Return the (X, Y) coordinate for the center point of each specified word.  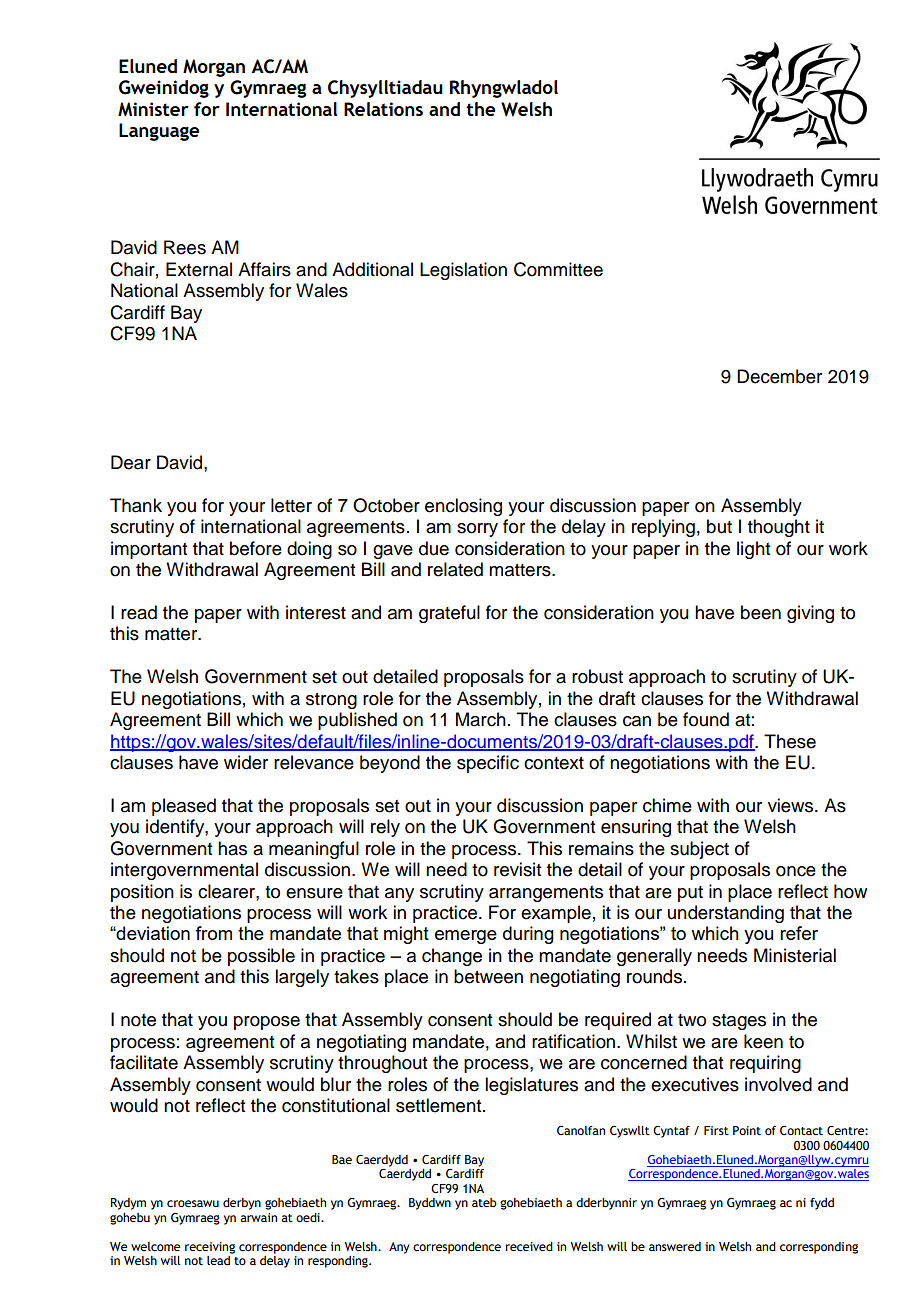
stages (739, 1022)
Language (159, 132)
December (779, 376)
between (488, 976)
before (256, 548)
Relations (383, 109)
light (753, 550)
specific (488, 764)
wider (246, 762)
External (199, 269)
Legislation (463, 271)
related (455, 569)
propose (267, 1023)
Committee (558, 269)
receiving (210, 1248)
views (792, 805)
